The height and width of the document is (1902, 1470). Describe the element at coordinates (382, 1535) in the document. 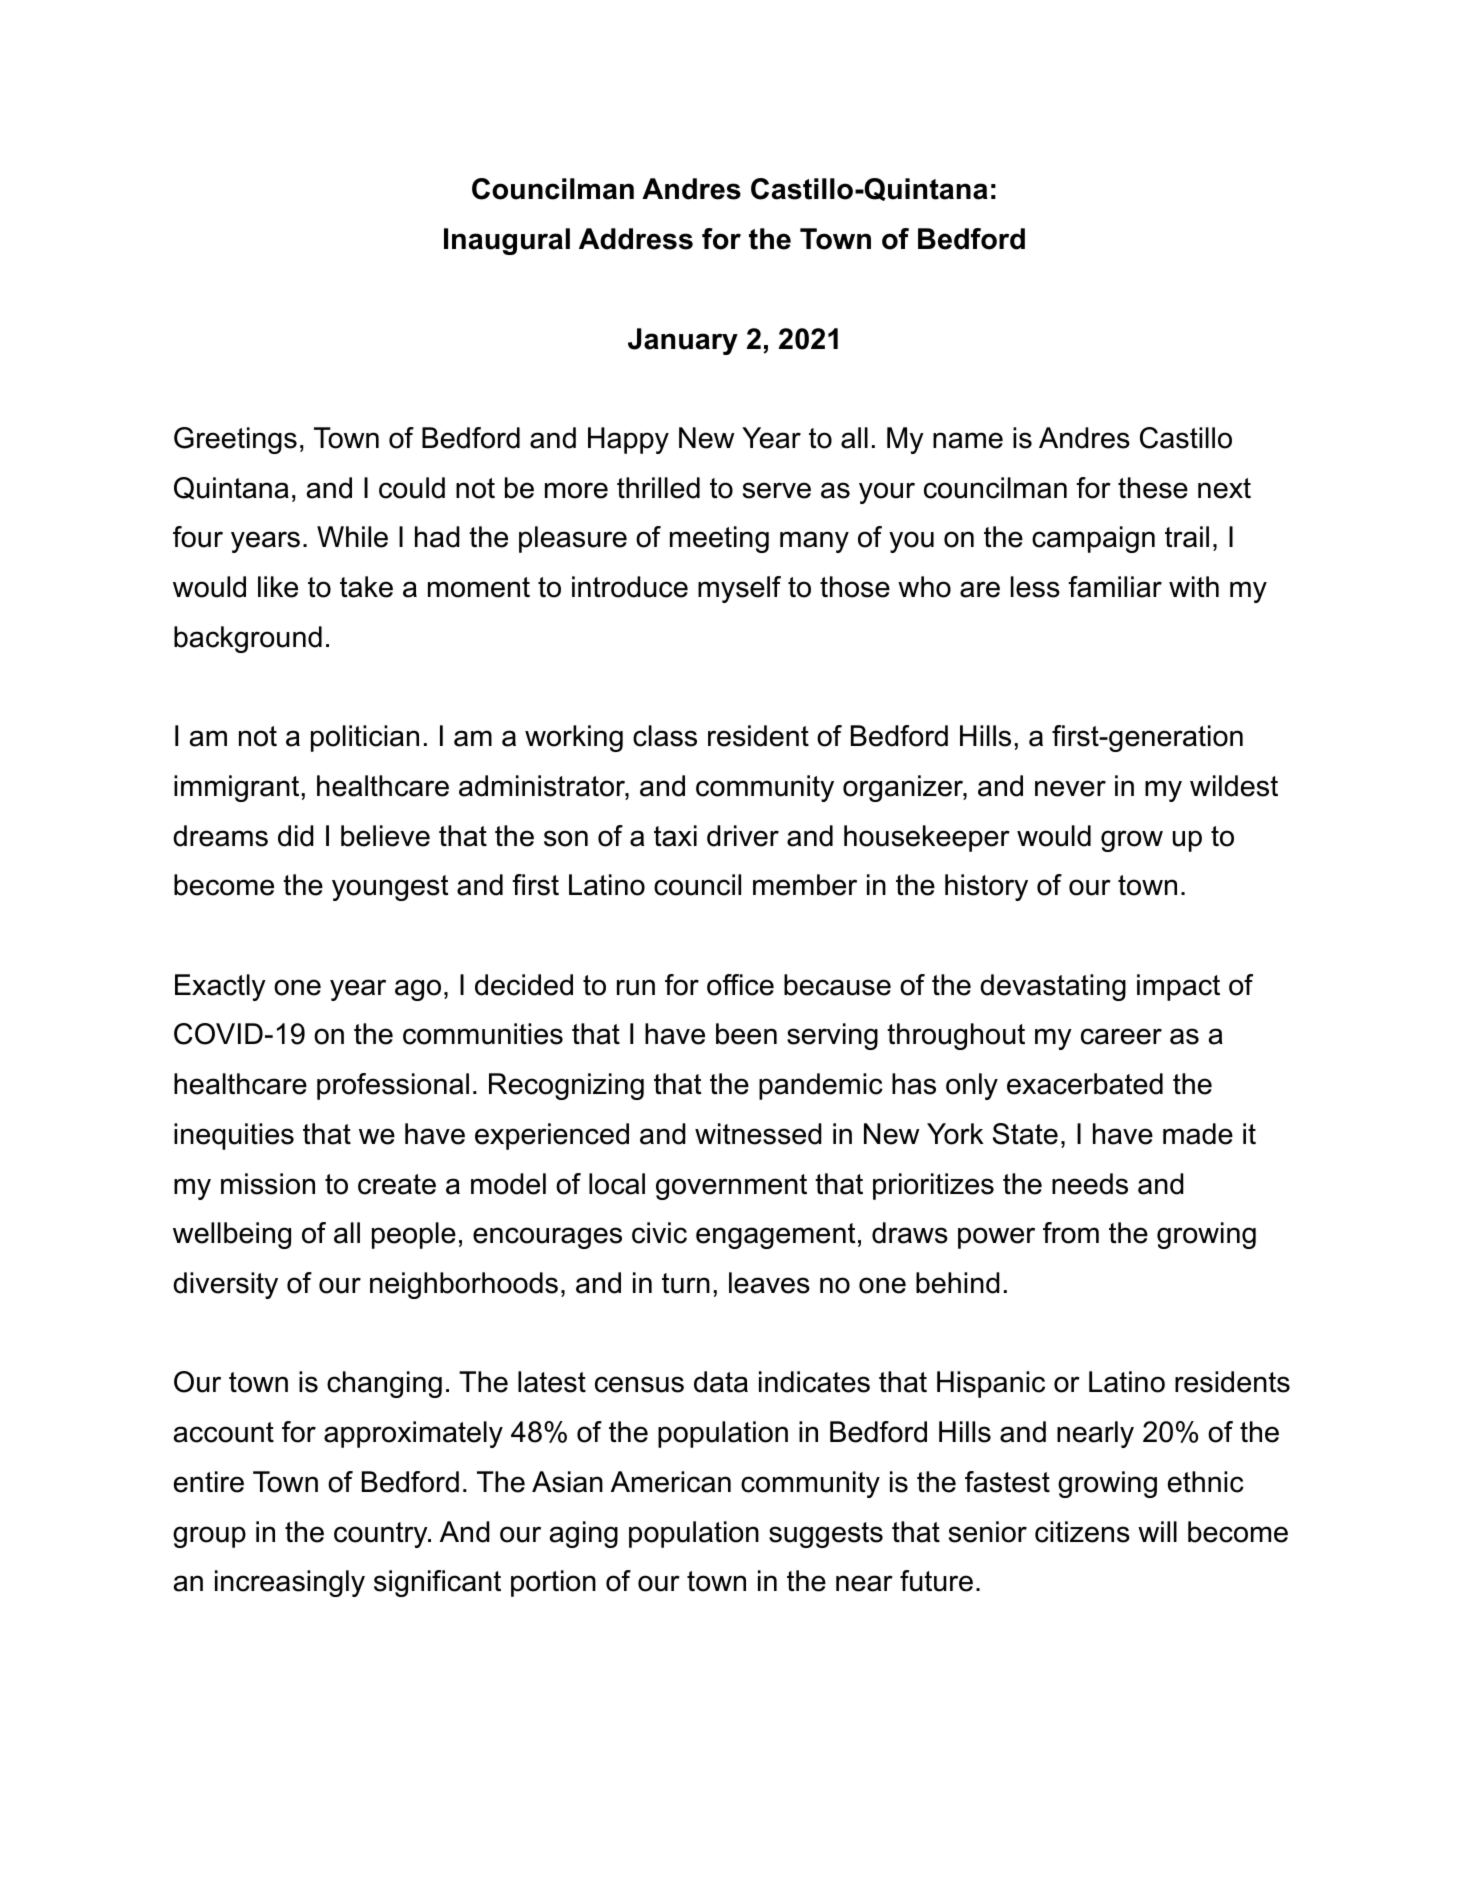

I see `country` at that location.
